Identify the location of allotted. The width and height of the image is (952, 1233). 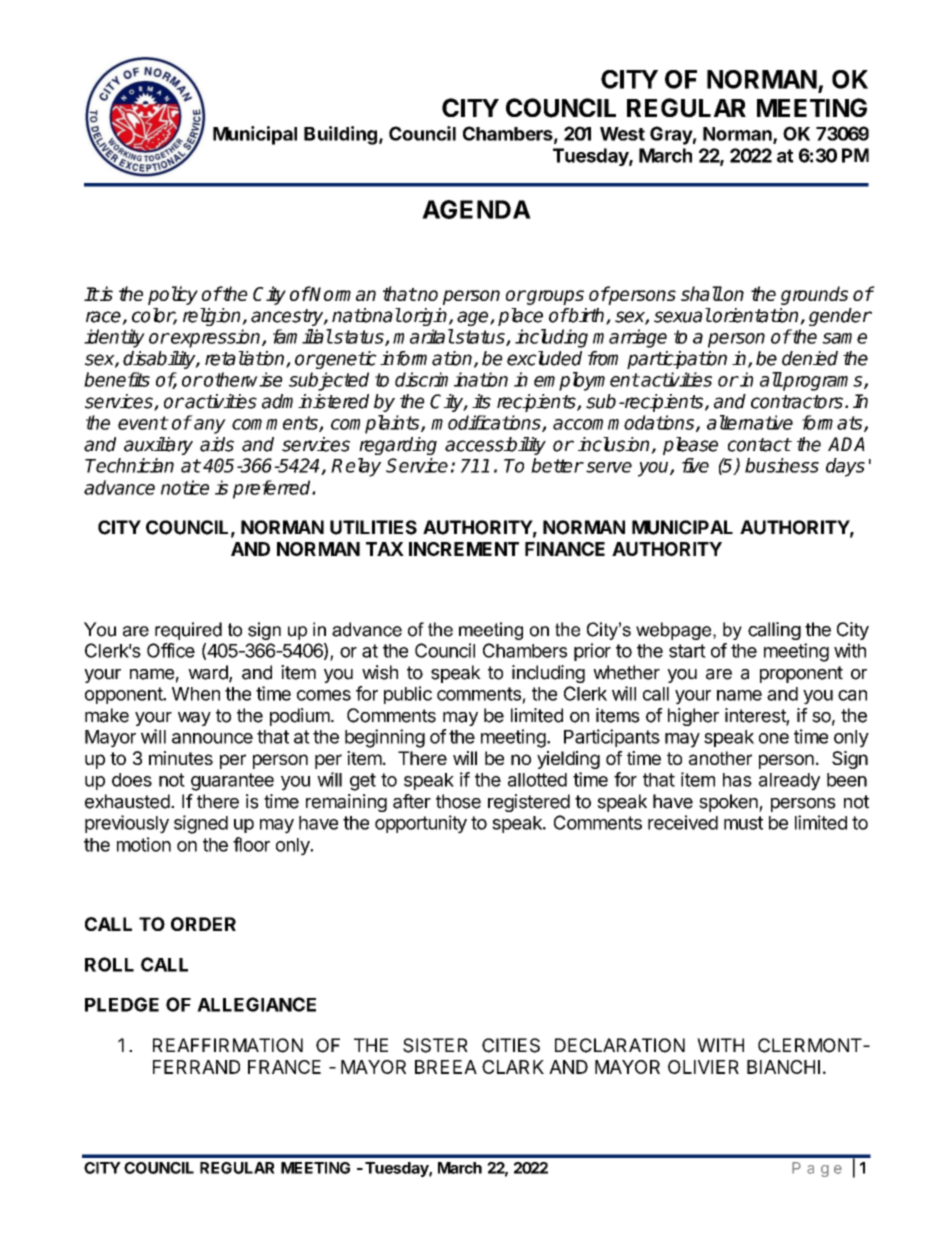
(537, 780).
